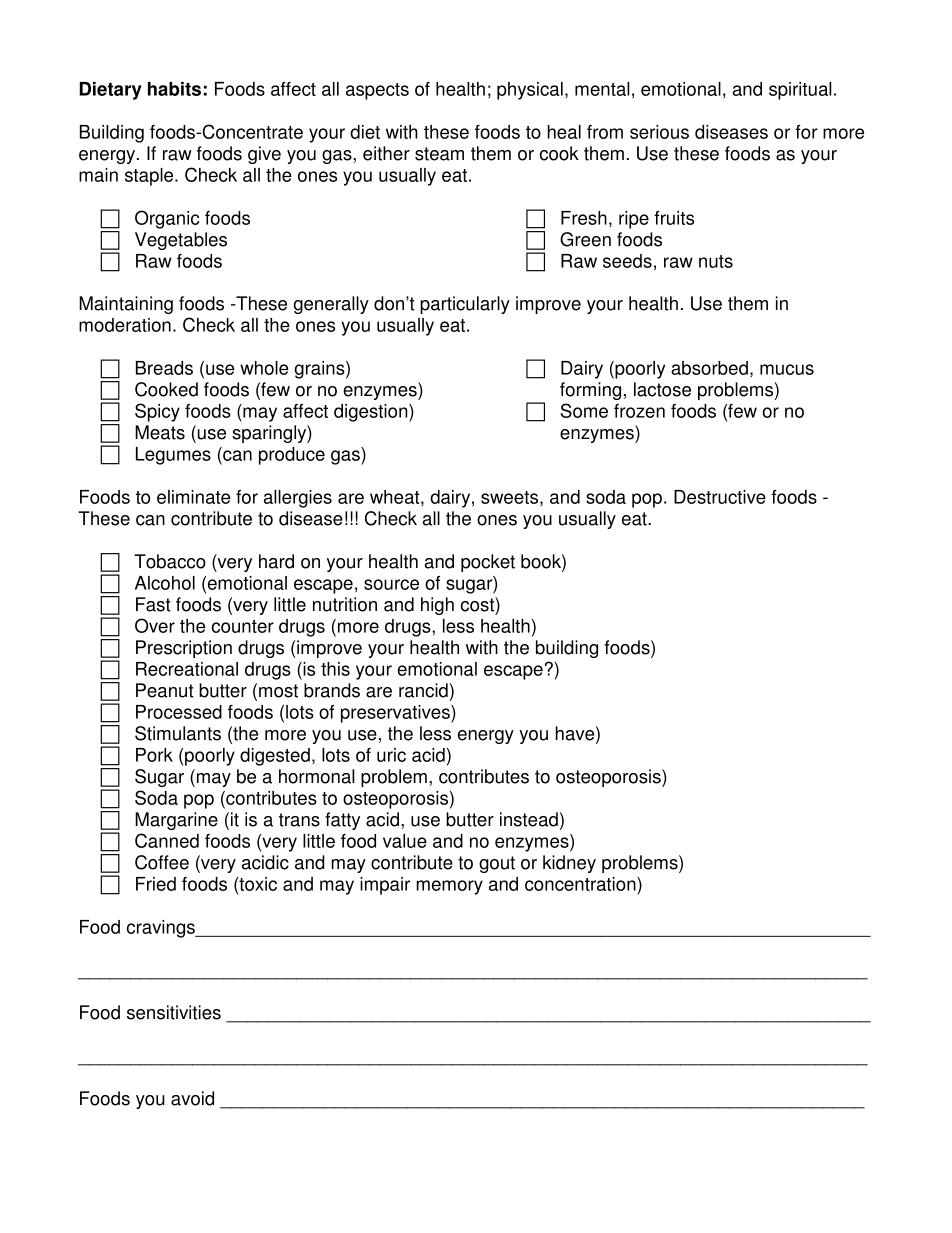  I want to click on concentration, so click(581, 884).
